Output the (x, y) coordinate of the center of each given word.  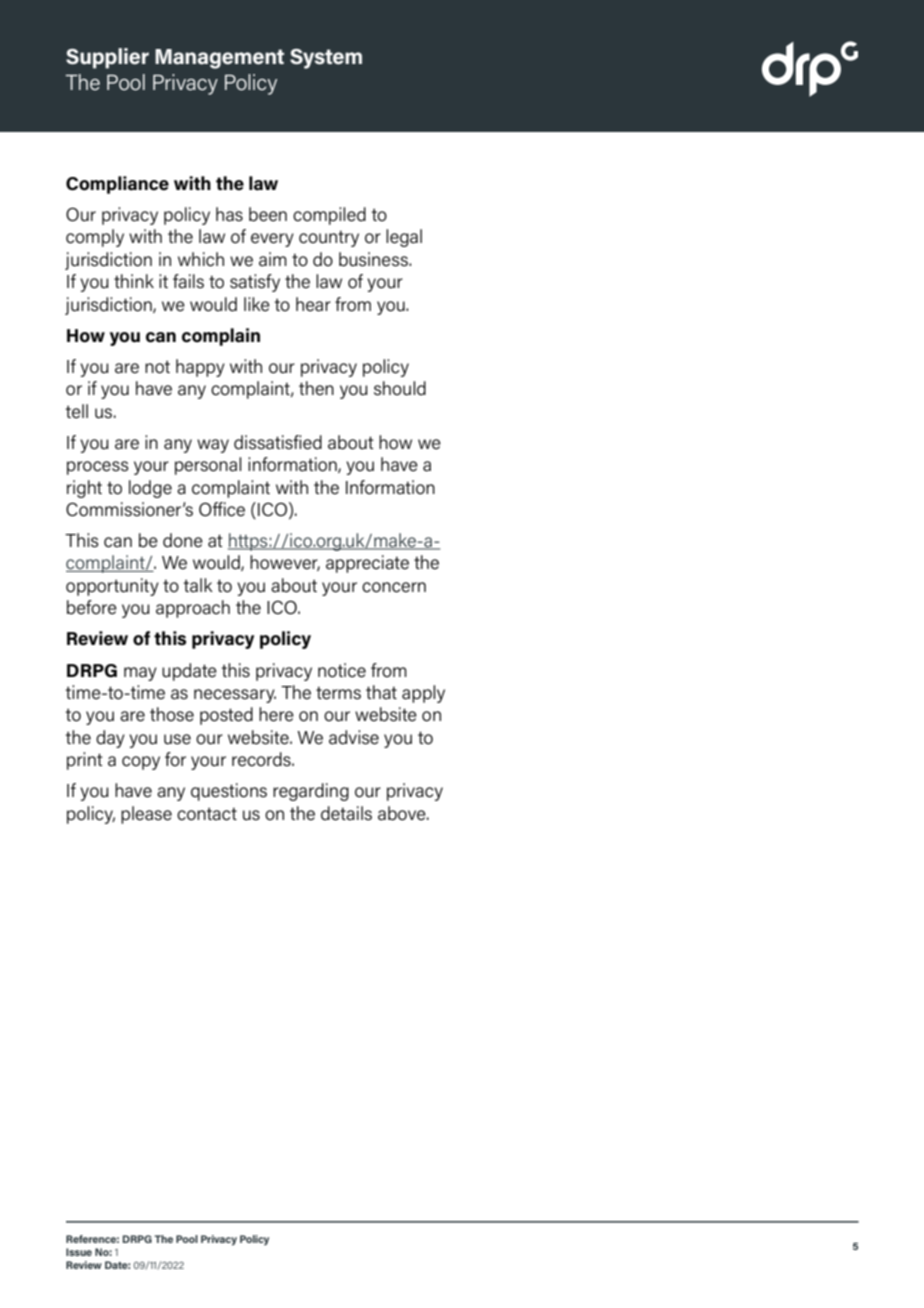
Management (219, 59)
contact (207, 814)
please (146, 815)
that (381, 692)
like (257, 304)
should (400, 388)
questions (229, 792)
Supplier (107, 58)
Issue (79, 1252)
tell (76, 411)
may (140, 674)
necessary (235, 696)
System (326, 59)
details (346, 813)
